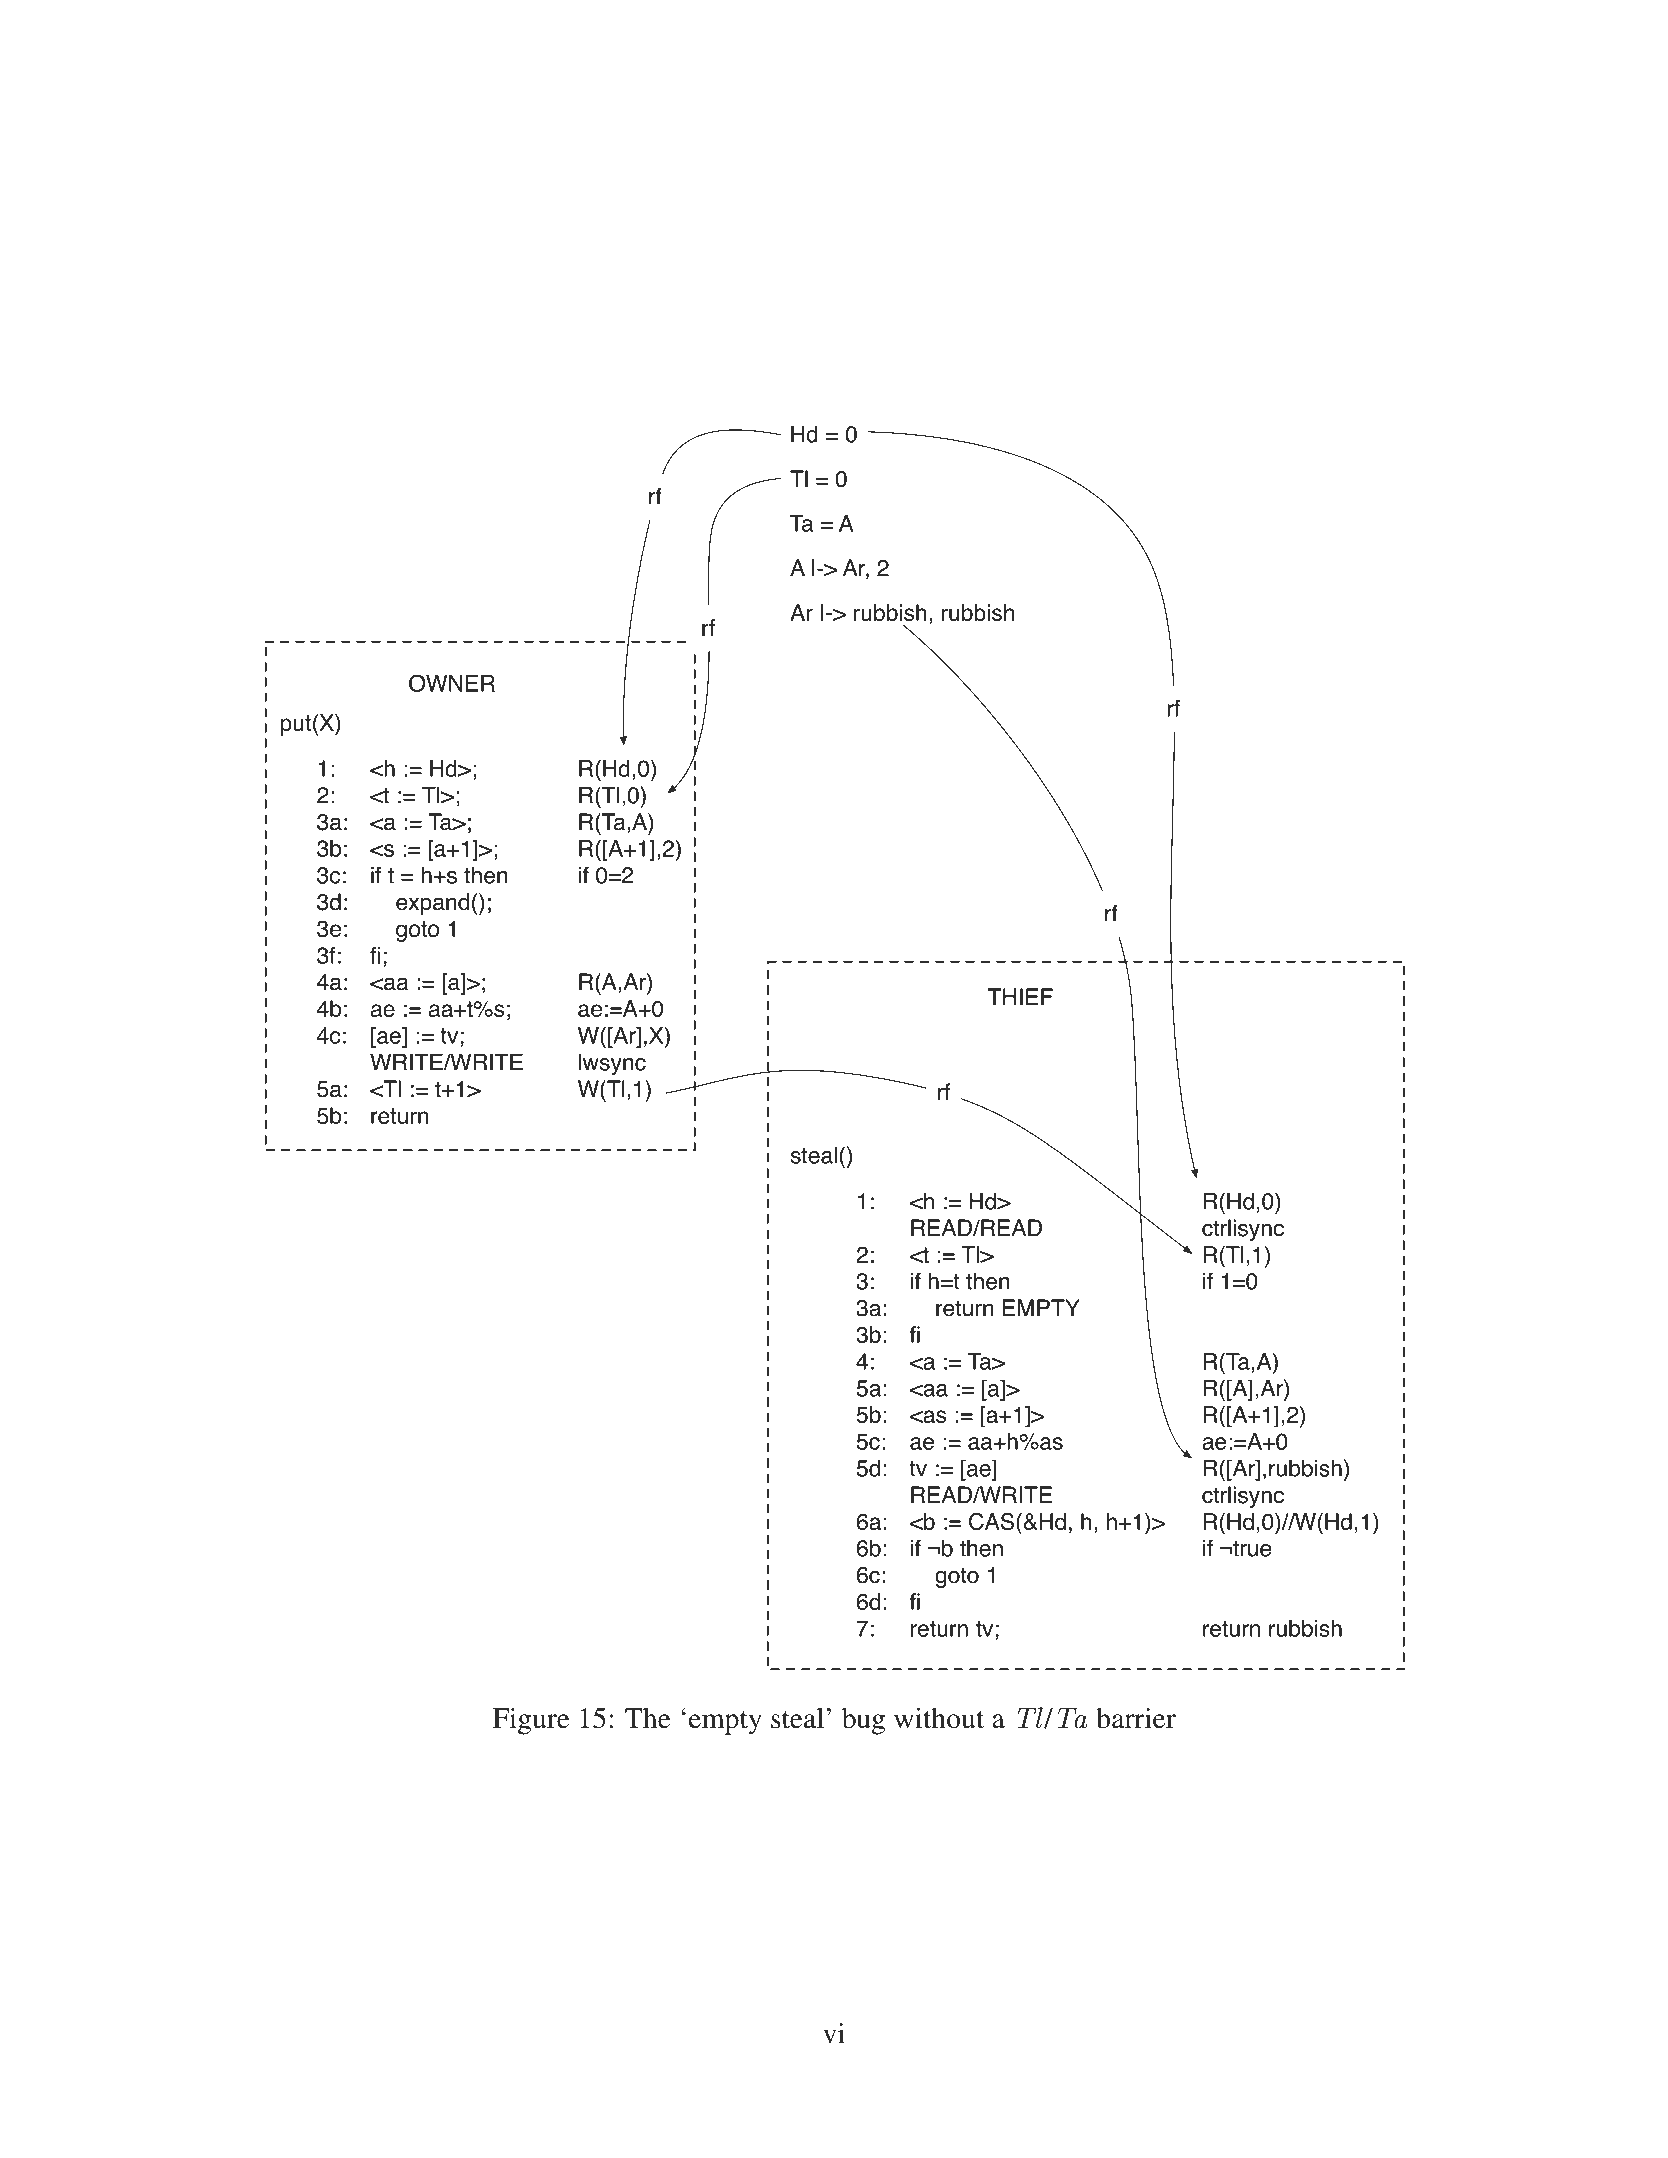 Image resolution: width=1668 pixels, height=2158 pixels. What do you see at coordinates (432, 904) in the image?
I see `expand` at bounding box center [432, 904].
